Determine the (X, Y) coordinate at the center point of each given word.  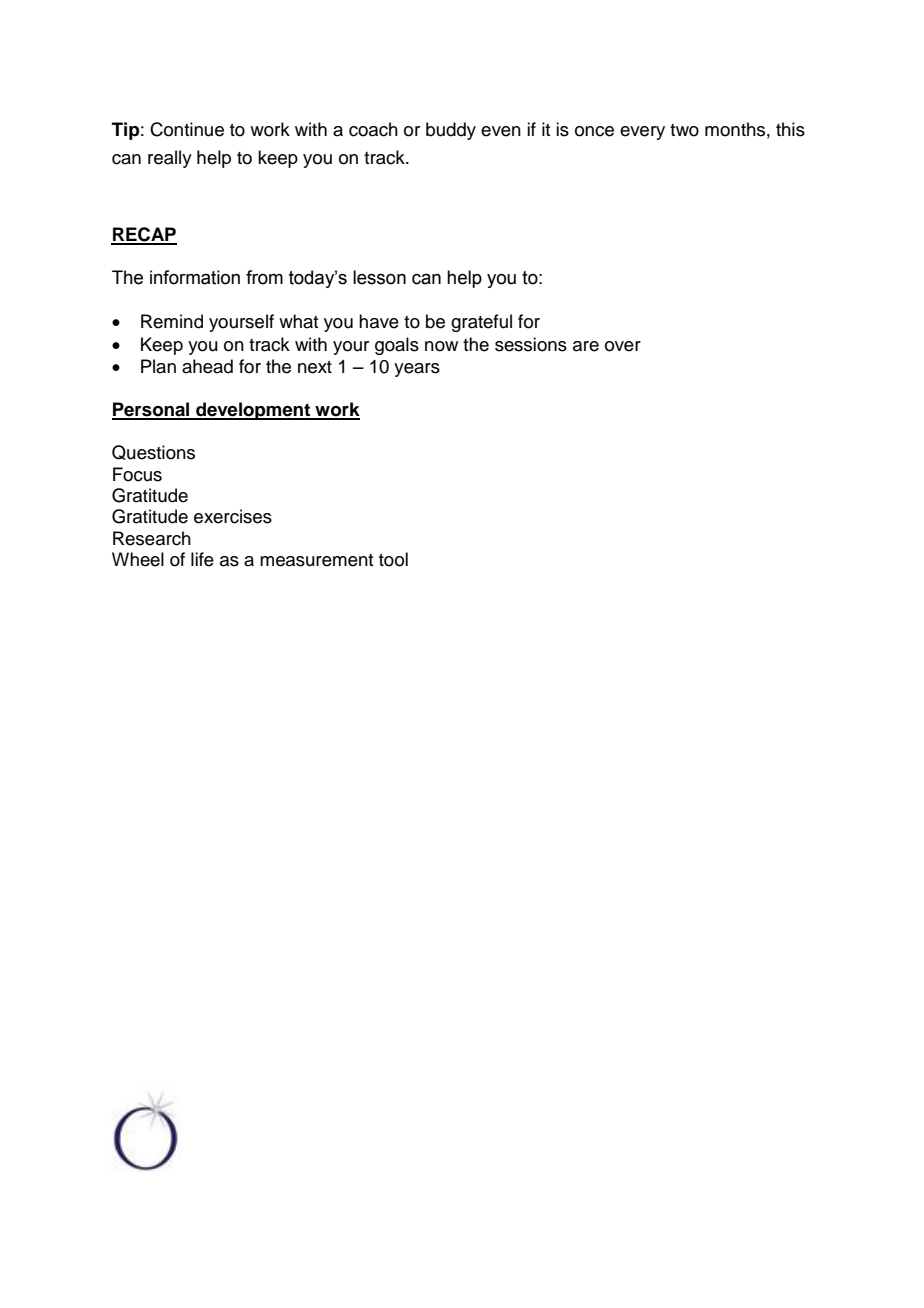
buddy (451, 131)
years (417, 370)
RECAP (144, 235)
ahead (207, 366)
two (684, 130)
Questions (153, 452)
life (202, 559)
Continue (187, 129)
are (586, 346)
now (441, 346)
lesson (379, 277)
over (623, 346)
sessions (531, 344)
